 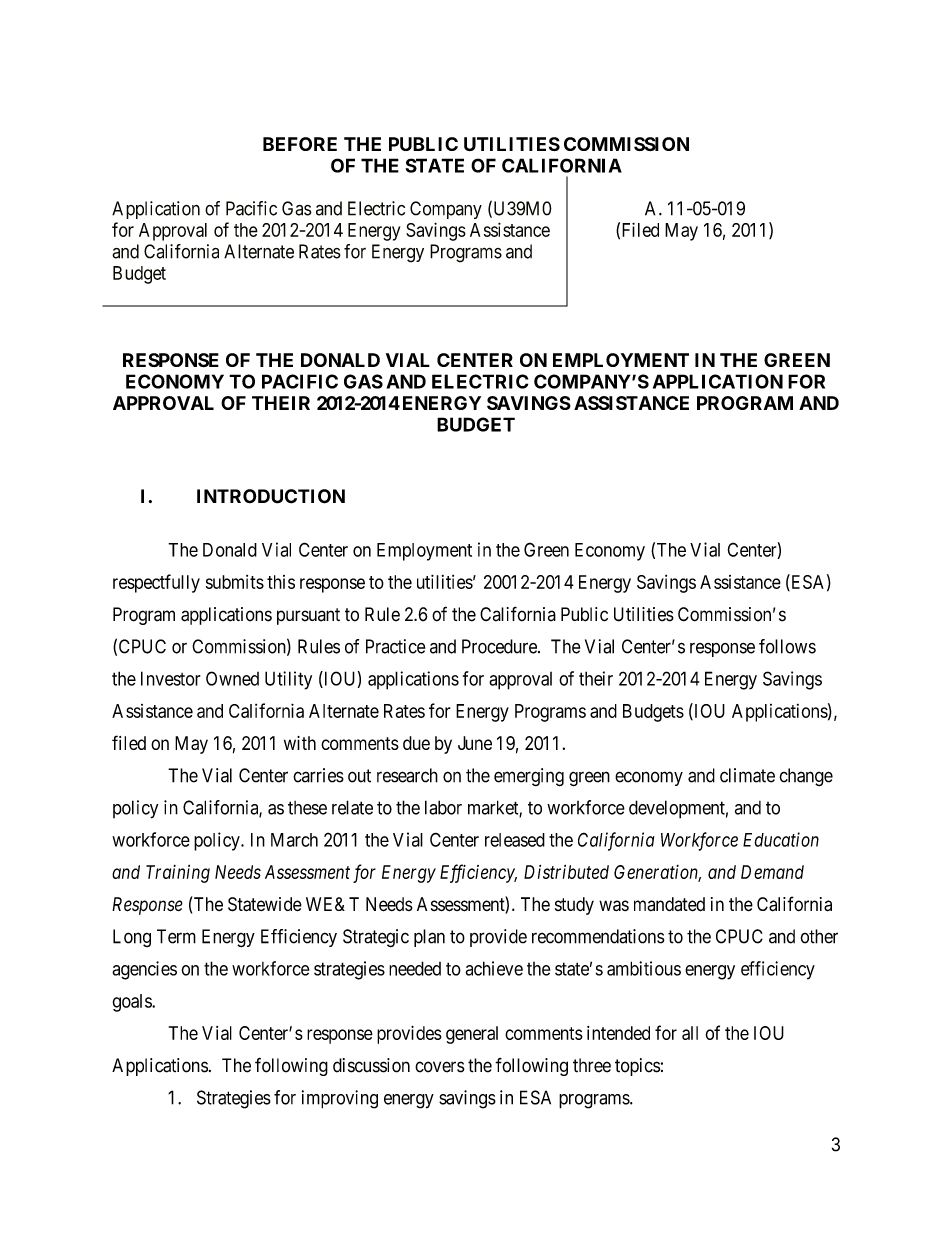 I want to click on this, so click(x=281, y=582).
